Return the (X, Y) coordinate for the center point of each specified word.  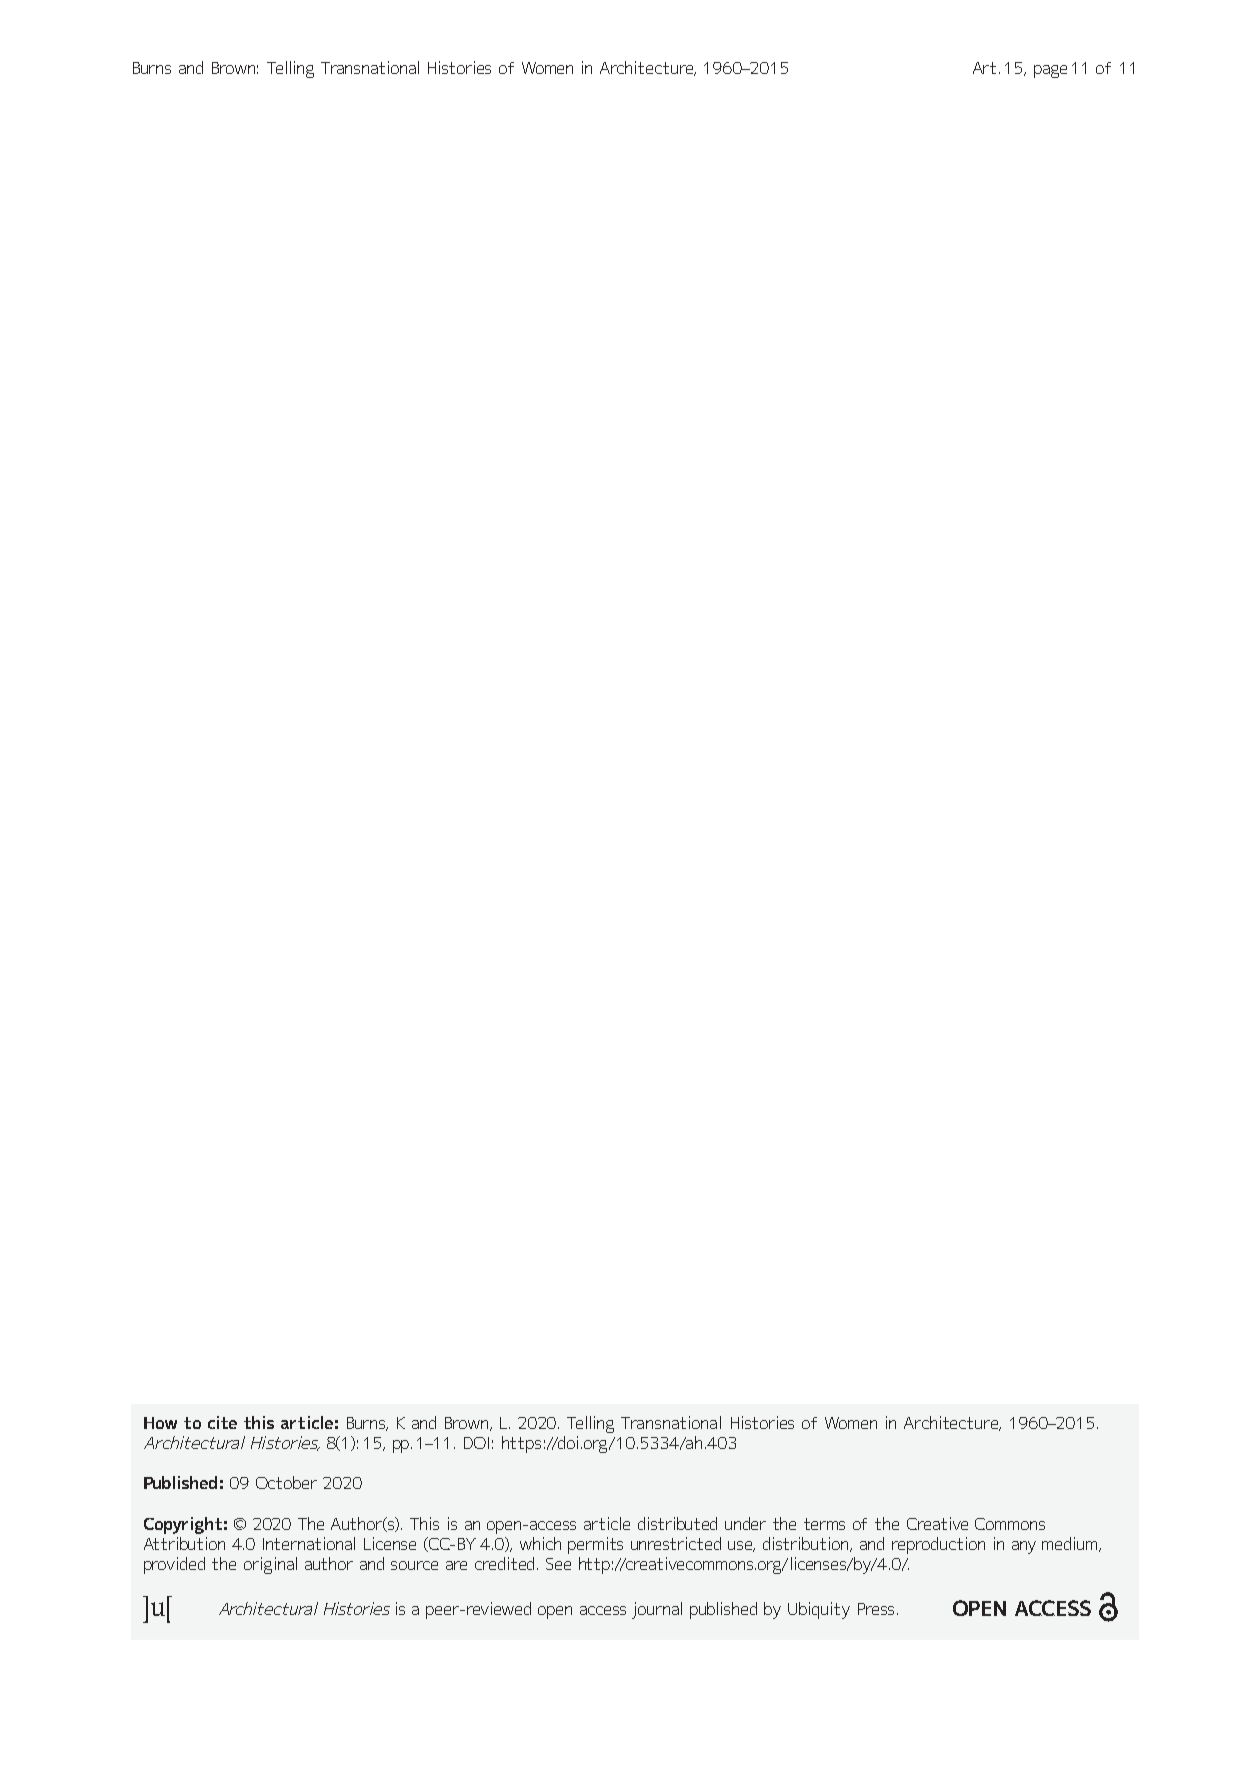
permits (595, 1545)
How (160, 1423)
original (270, 1565)
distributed (677, 1523)
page (1050, 71)
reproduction (938, 1545)
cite (222, 1422)
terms (824, 1524)
